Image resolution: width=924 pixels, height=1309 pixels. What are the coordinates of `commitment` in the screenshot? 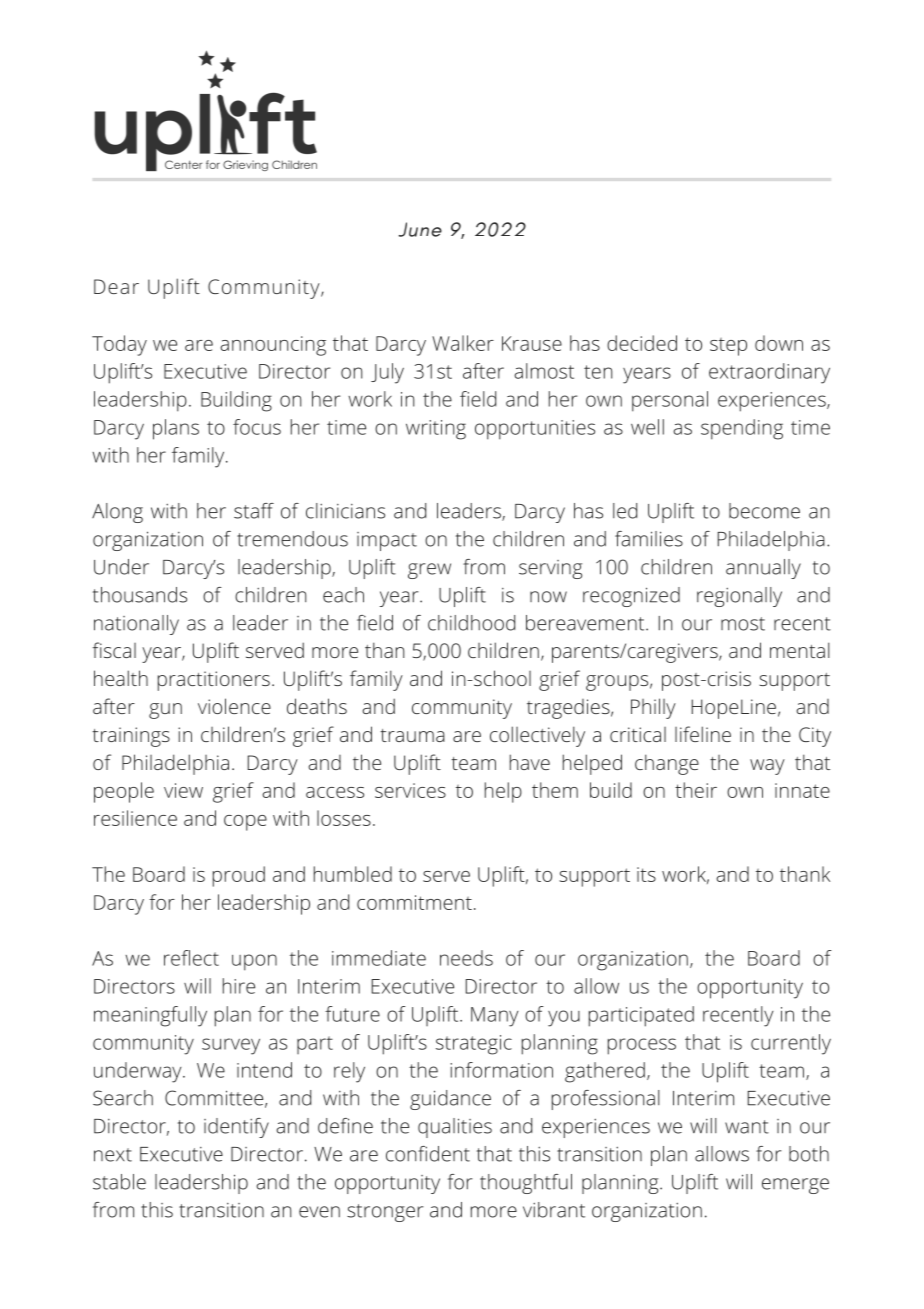 It's located at (414, 902).
